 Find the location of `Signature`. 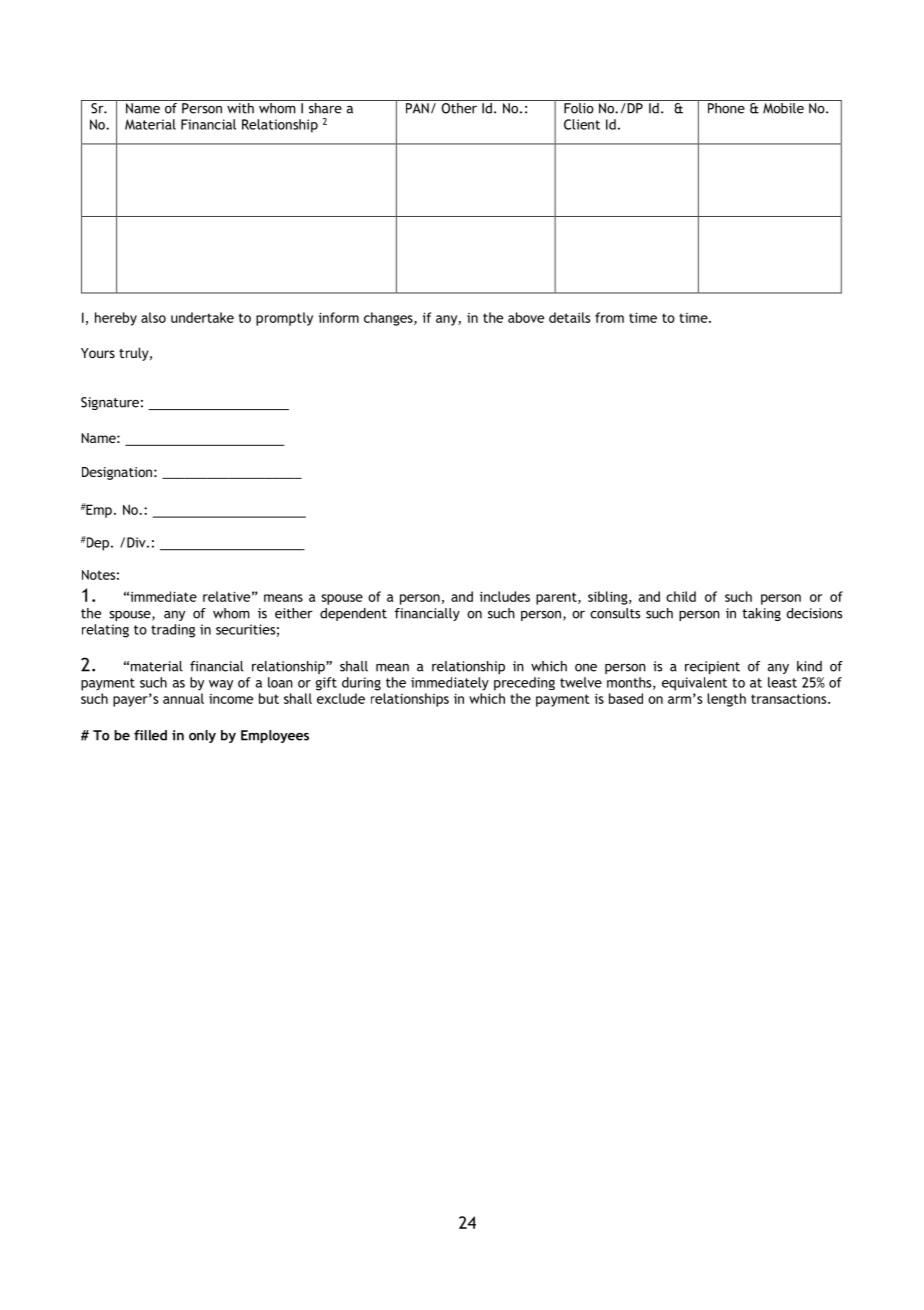

Signature is located at coordinates (110, 403).
